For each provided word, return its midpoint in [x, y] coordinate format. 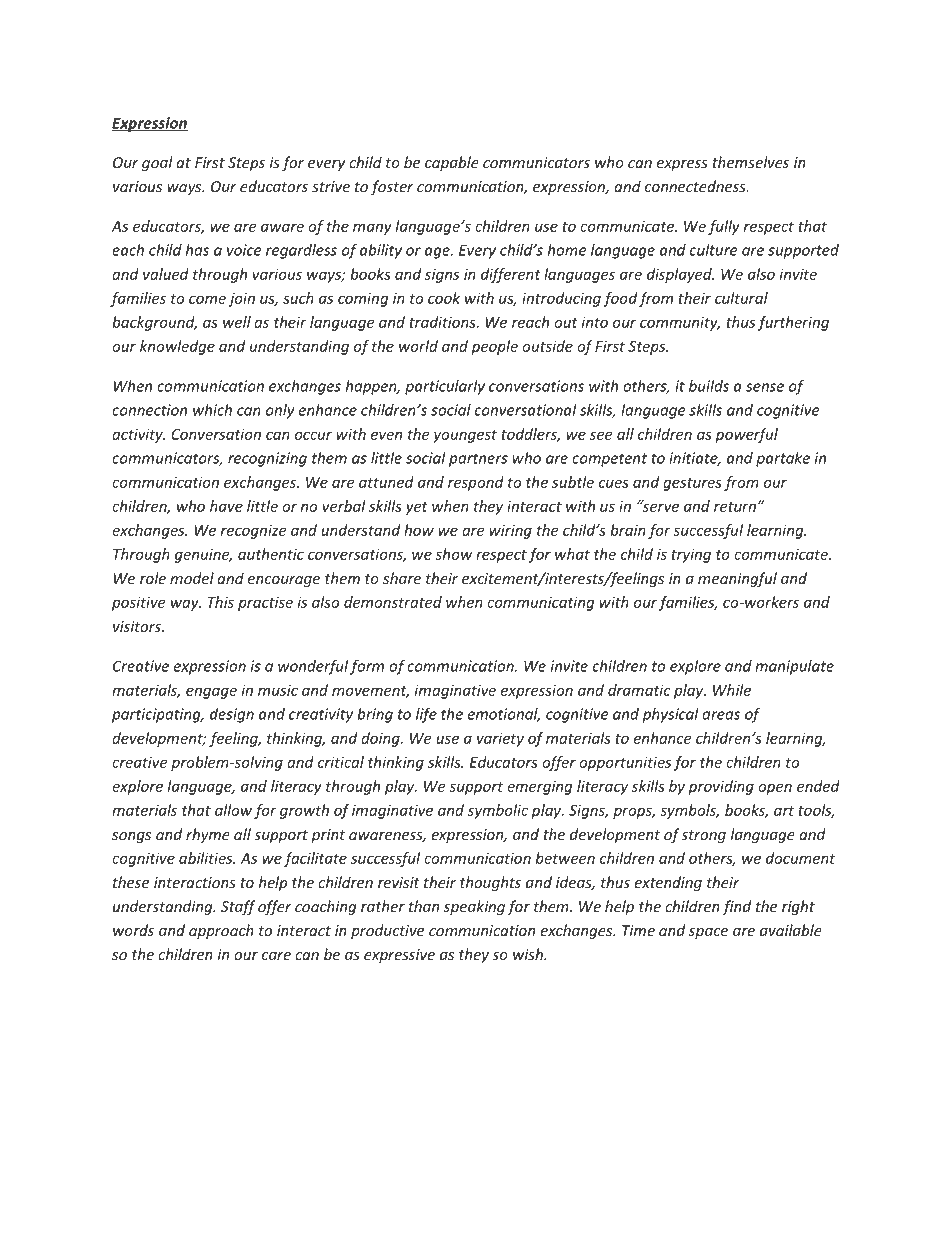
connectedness [696, 186]
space [708, 933]
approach [221, 931]
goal [157, 163]
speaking [474, 907]
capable [452, 163]
